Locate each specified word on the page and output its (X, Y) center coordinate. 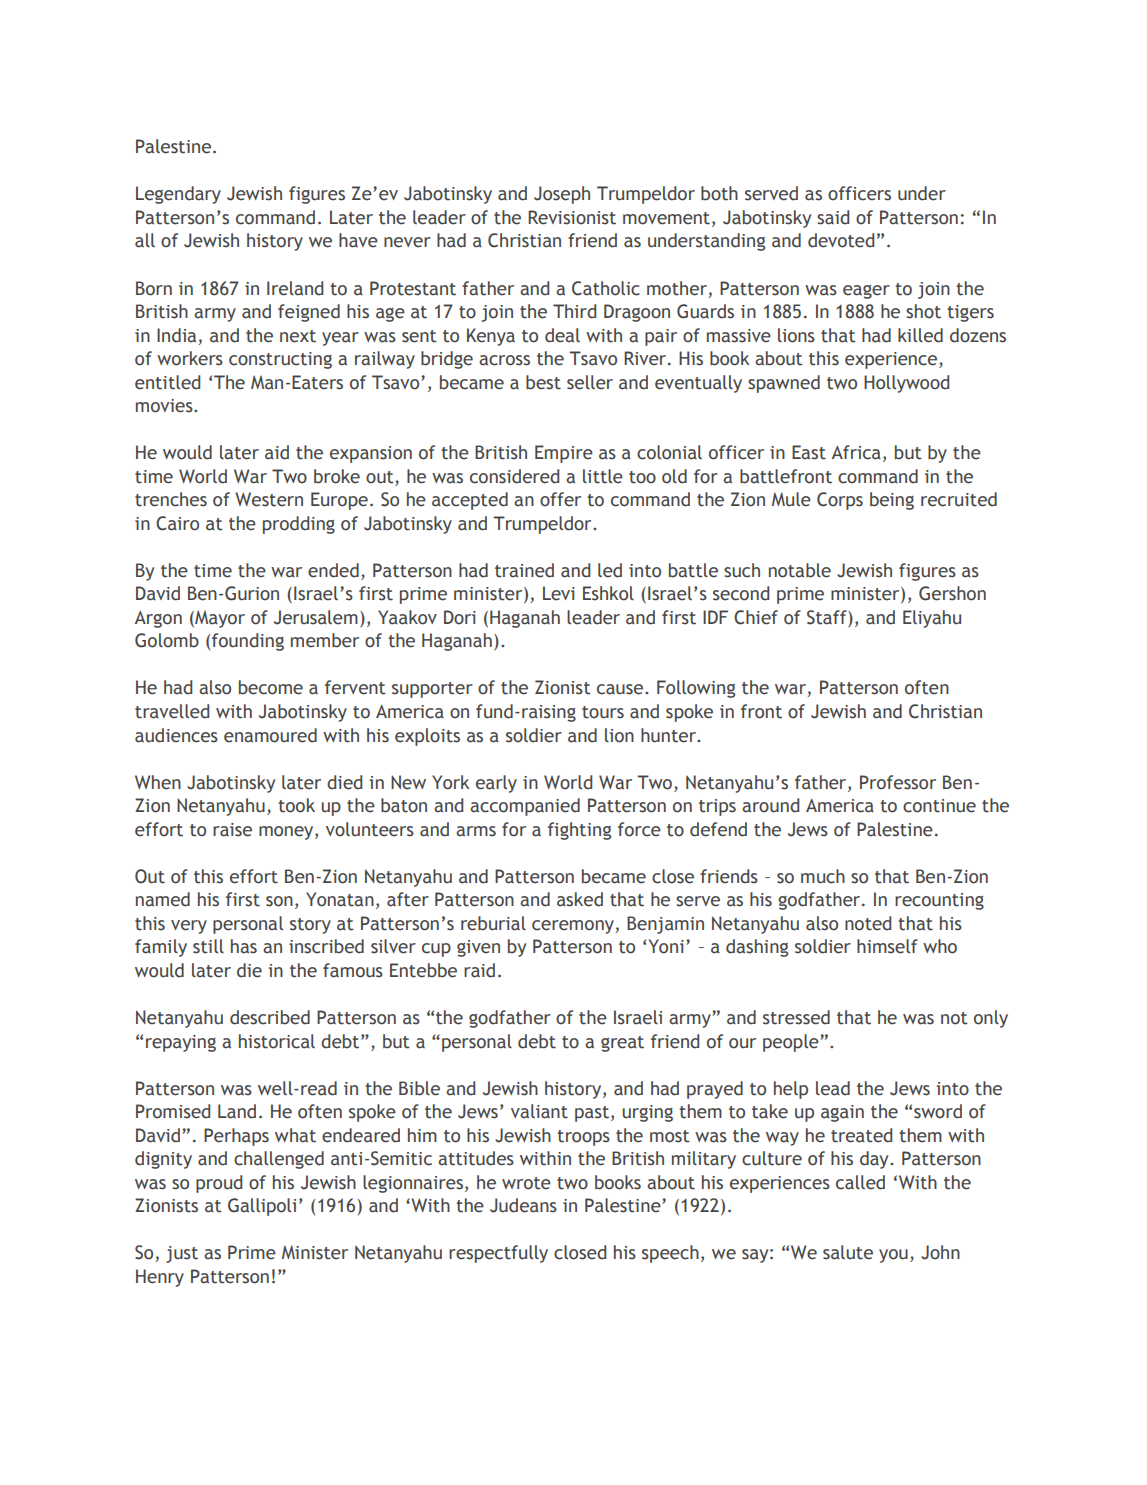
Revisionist (572, 217)
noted (868, 923)
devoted (841, 240)
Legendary (178, 195)
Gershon (952, 593)
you (893, 1256)
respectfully (498, 1254)
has (244, 946)
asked (580, 899)
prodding (299, 525)
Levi (559, 593)
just (182, 1254)
